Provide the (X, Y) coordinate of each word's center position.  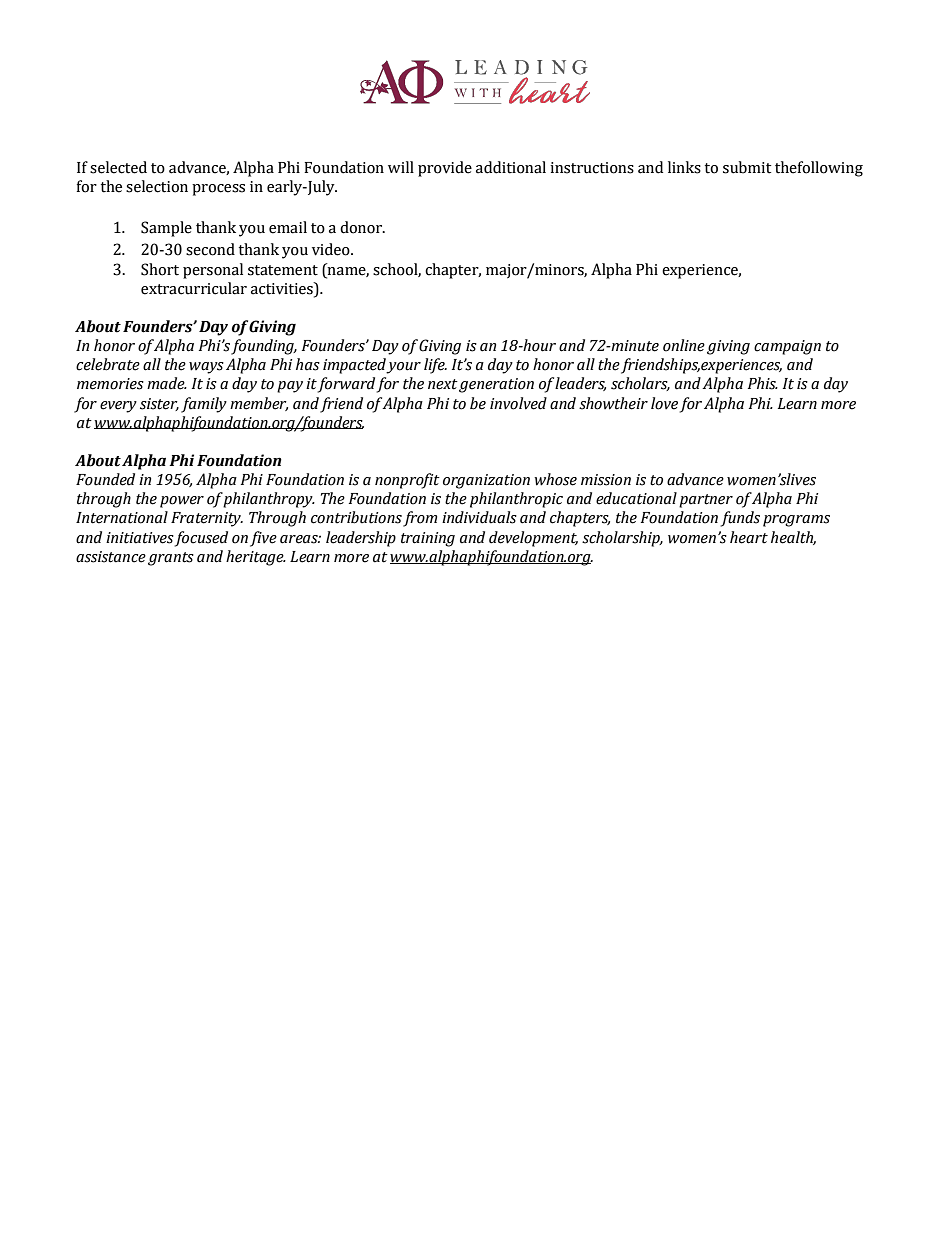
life (435, 366)
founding (263, 347)
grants (171, 559)
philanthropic (516, 500)
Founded (105, 479)
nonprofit (407, 481)
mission (606, 480)
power (182, 502)
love (664, 403)
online (684, 345)
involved (518, 403)
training (428, 539)
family (204, 405)
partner (706, 501)
